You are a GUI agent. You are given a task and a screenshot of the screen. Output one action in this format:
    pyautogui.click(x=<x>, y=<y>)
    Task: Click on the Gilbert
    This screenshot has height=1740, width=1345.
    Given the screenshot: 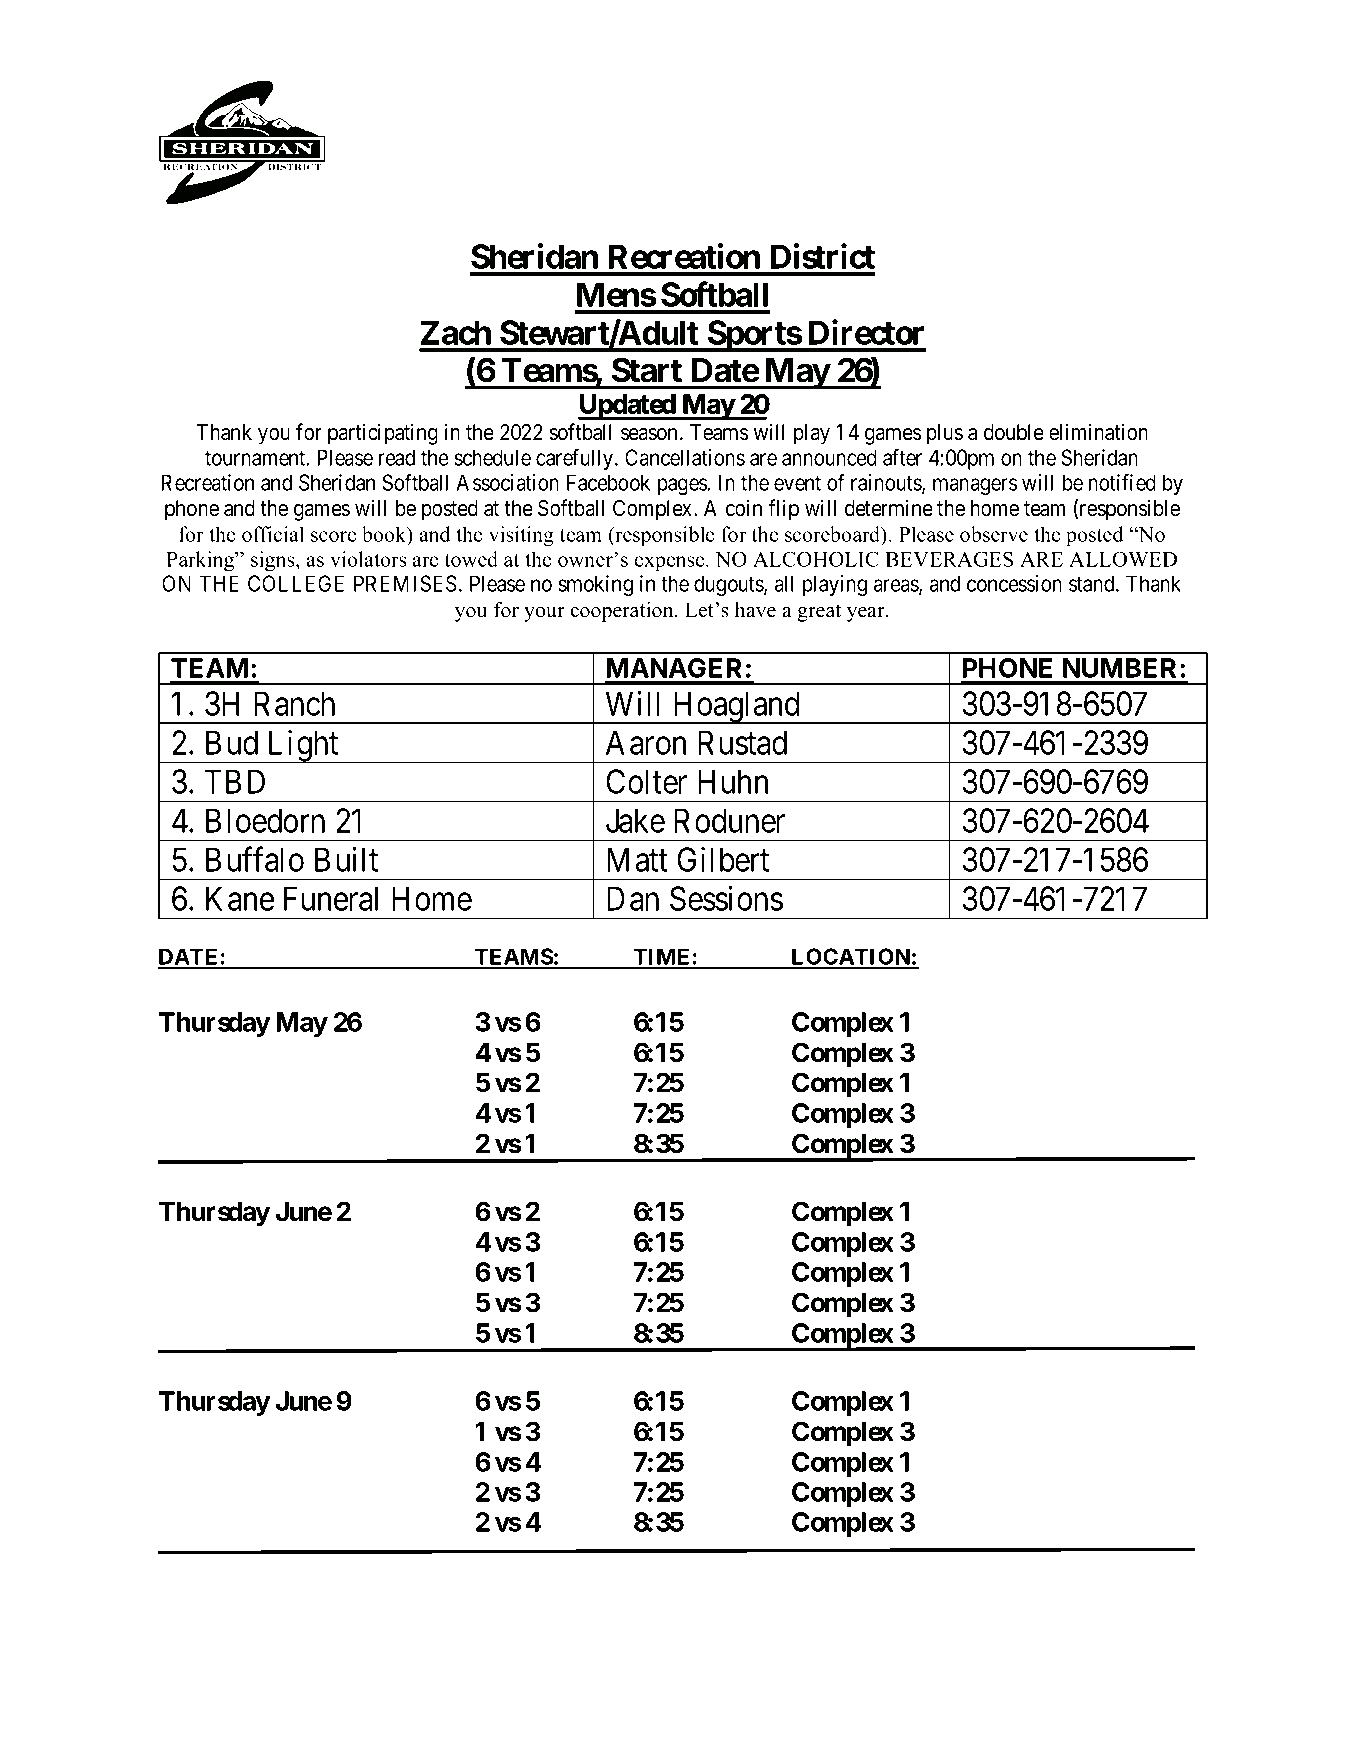 What is the action you would take?
    pyautogui.click(x=723, y=859)
